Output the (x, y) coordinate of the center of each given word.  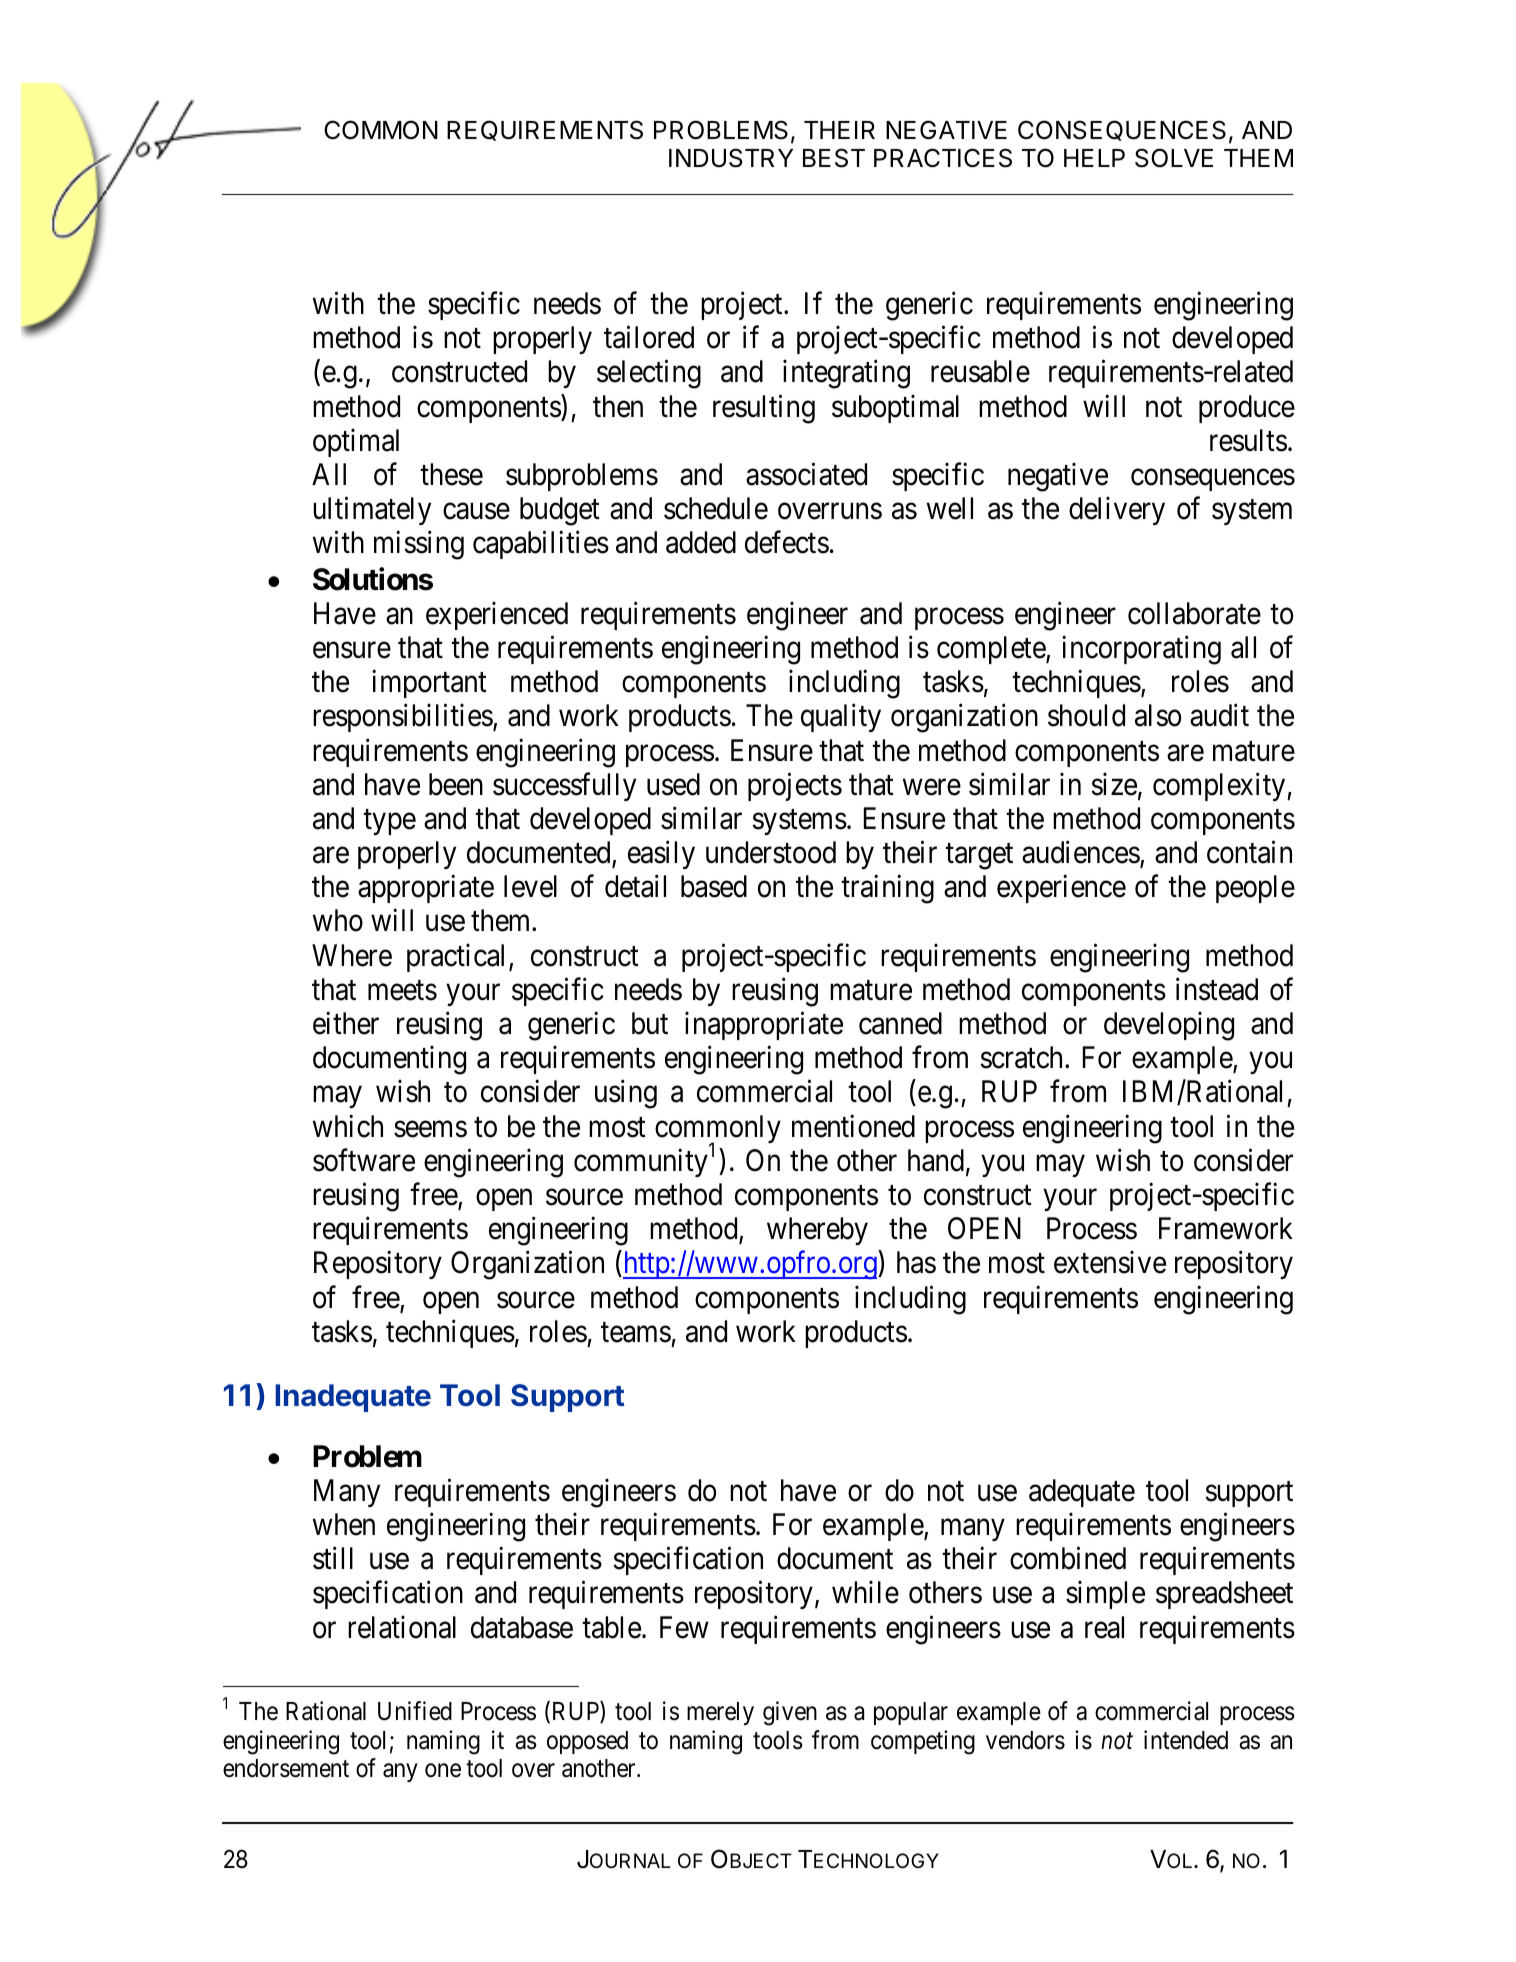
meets (402, 991)
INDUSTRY (731, 158)
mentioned (853, 1126)
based (714, 886)
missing (419, 545)
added (701, 542)
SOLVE (1174, 158)
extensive (1110, 1262)
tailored (649, 337)
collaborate (1194, 613)
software (364, 1160)
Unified (415, 1711)
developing (1169, 1026)
